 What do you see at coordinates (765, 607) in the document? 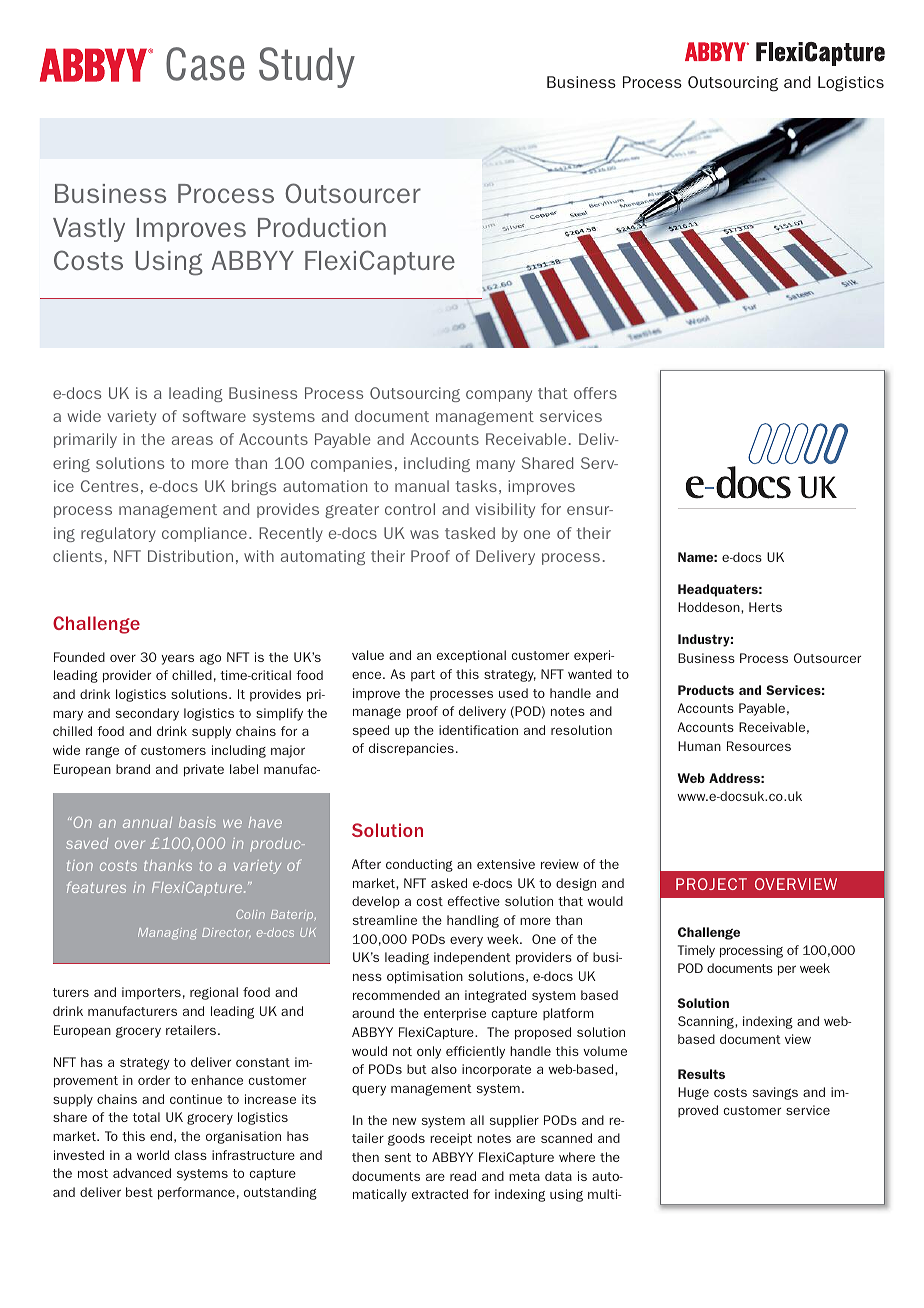
I see `Herts` at bounding box center [765, 607].
